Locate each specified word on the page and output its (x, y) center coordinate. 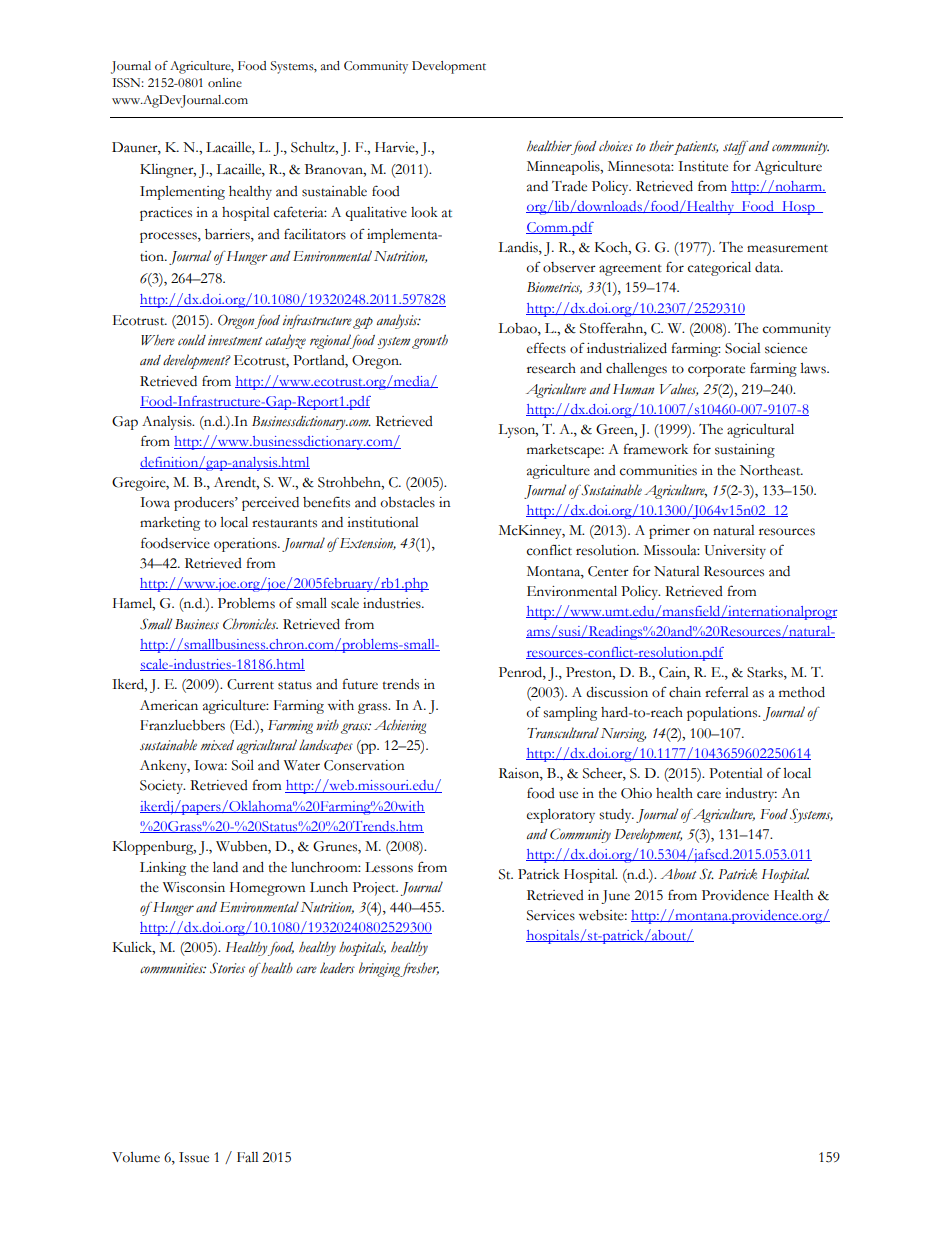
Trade (569, 186)
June (615, 897)
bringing (381, 969)
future (360, 684)
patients (695, 148)
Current (250, 684)
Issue (194, 1157)
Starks (766, 673)
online (225, 83)
